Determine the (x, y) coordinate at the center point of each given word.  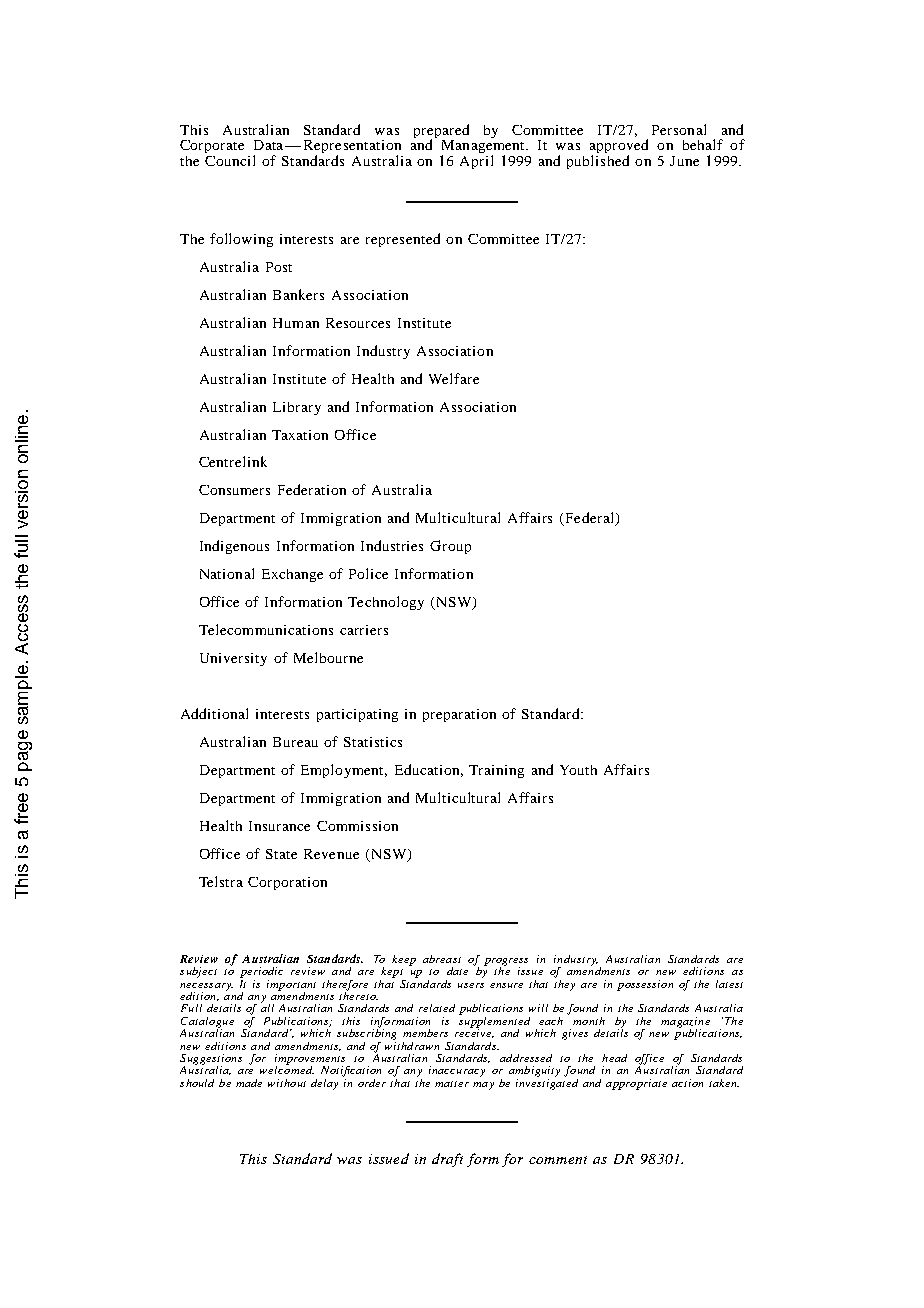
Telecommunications (266, 629)
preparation (459, 715)
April (476, 162)
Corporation (287, 883)
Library (297, 408)
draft (447, 1160)
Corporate (212, 146)
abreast (442, 959)
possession (645, 985)
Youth (578, 770)
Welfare (454, 378)
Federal (589, 519)
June (684, 161)
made (249, 1083)
